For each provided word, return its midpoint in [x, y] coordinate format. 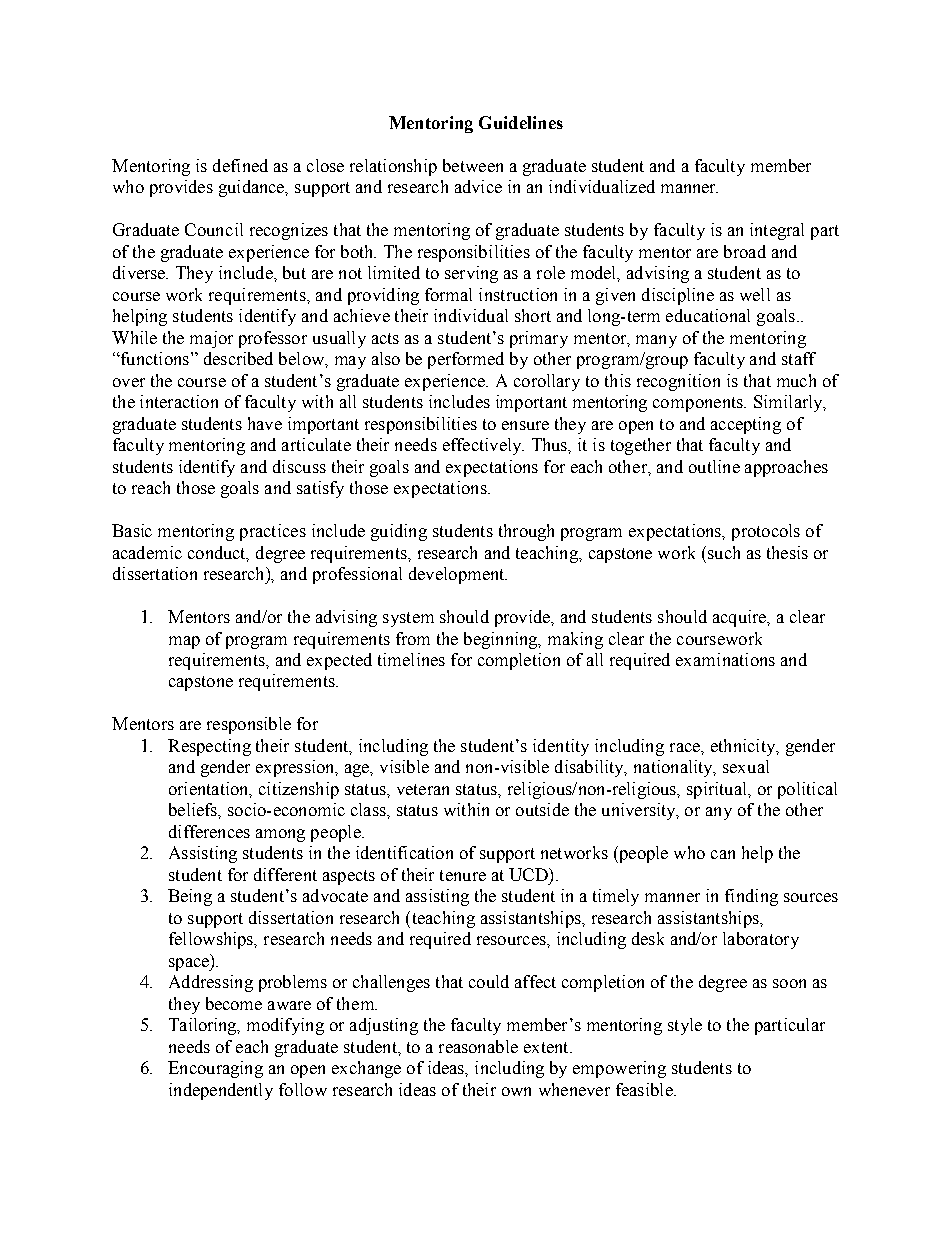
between [473, 165]
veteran [423, 789]
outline [714, 466]
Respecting [209, 747]
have [265, 423]
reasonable [478, 1046]
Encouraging [215, 1069]
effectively [483, 446]
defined [240, 165]
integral [777, 231]
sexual [746, 766]
